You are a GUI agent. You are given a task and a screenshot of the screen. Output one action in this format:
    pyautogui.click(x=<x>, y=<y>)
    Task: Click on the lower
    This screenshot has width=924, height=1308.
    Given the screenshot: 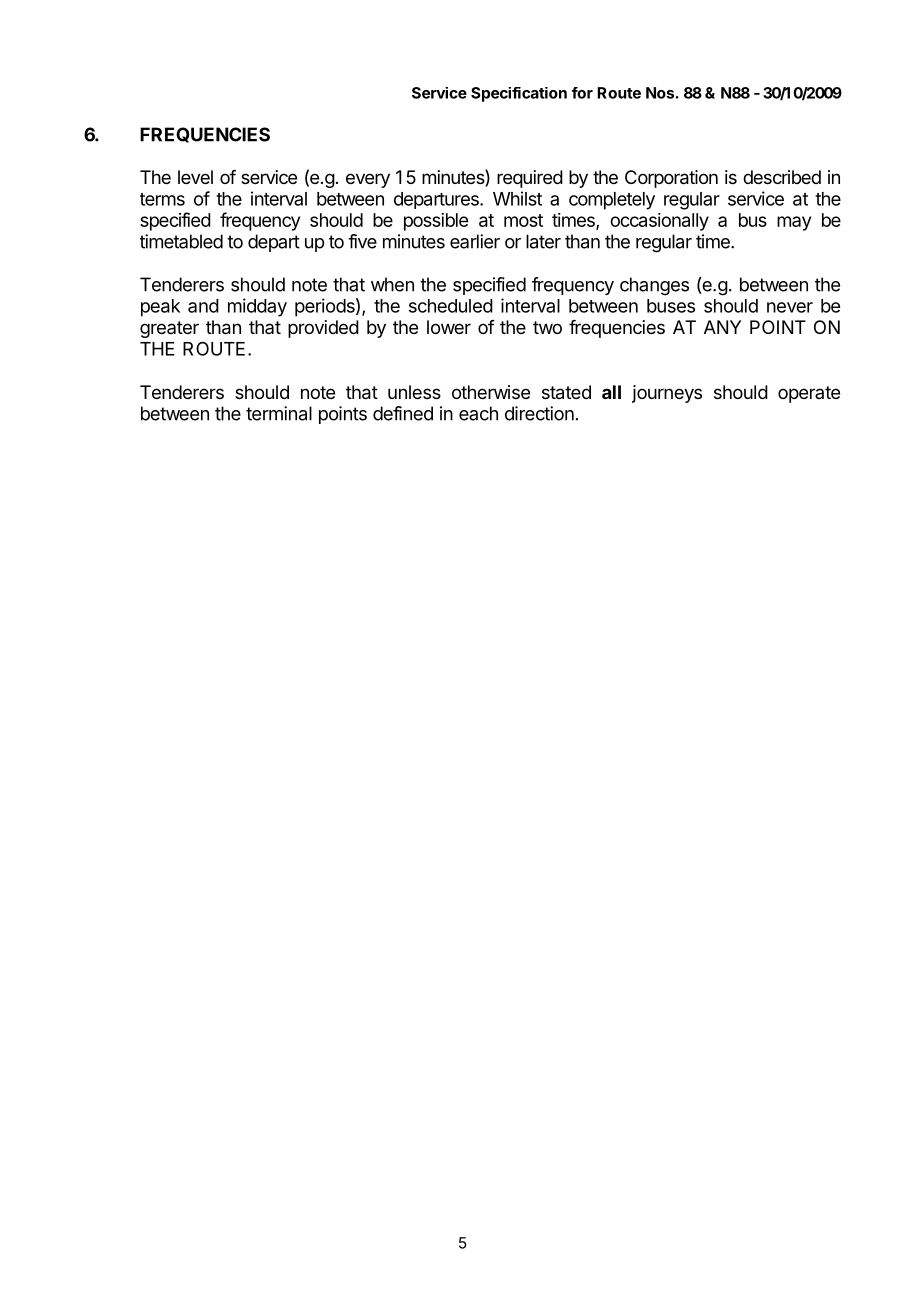 What is the action you would take?
    pyautogui.click(x=449, y=327)
